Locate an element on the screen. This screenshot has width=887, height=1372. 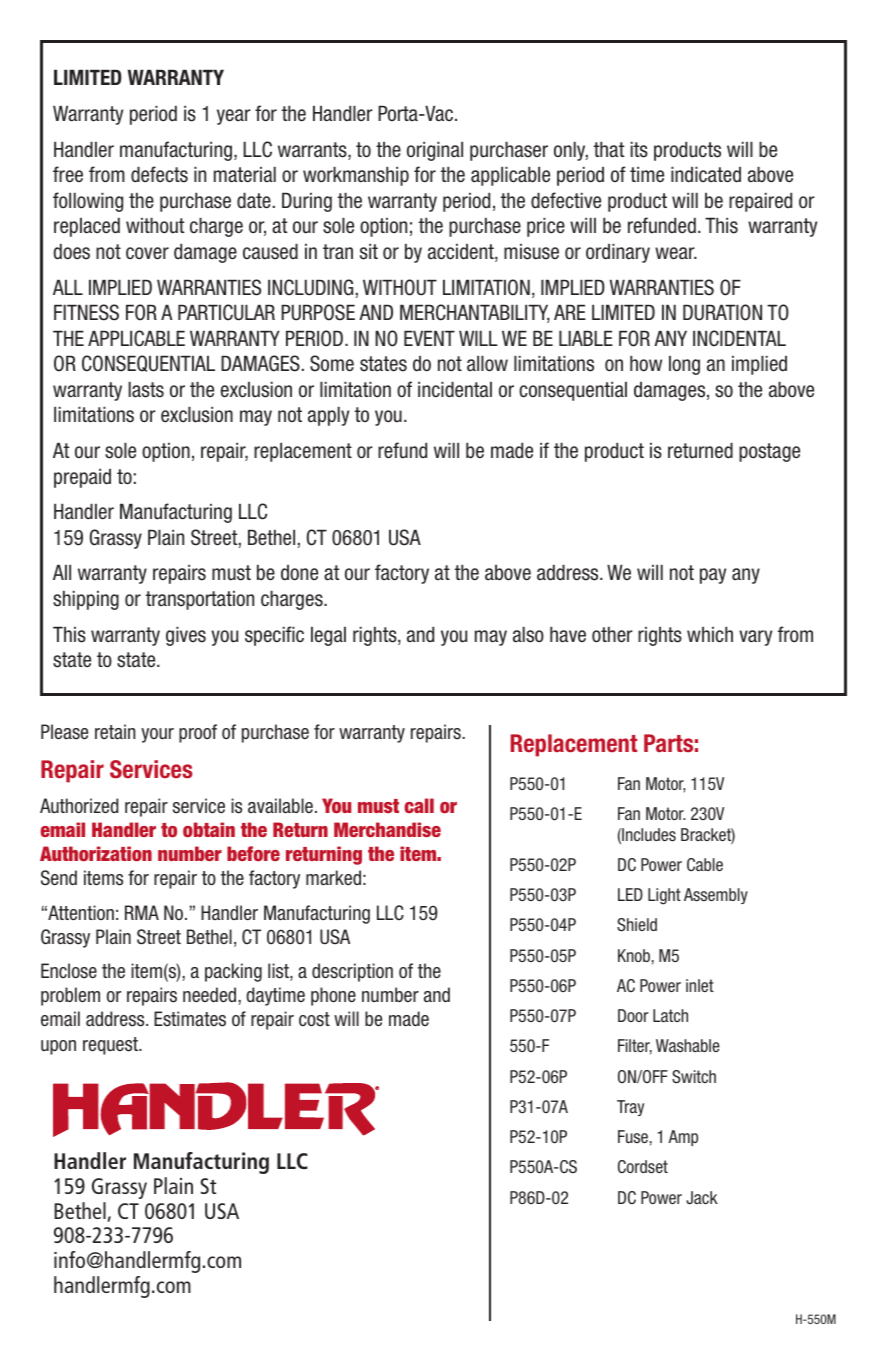
original is located at coordinates (435, 151).
